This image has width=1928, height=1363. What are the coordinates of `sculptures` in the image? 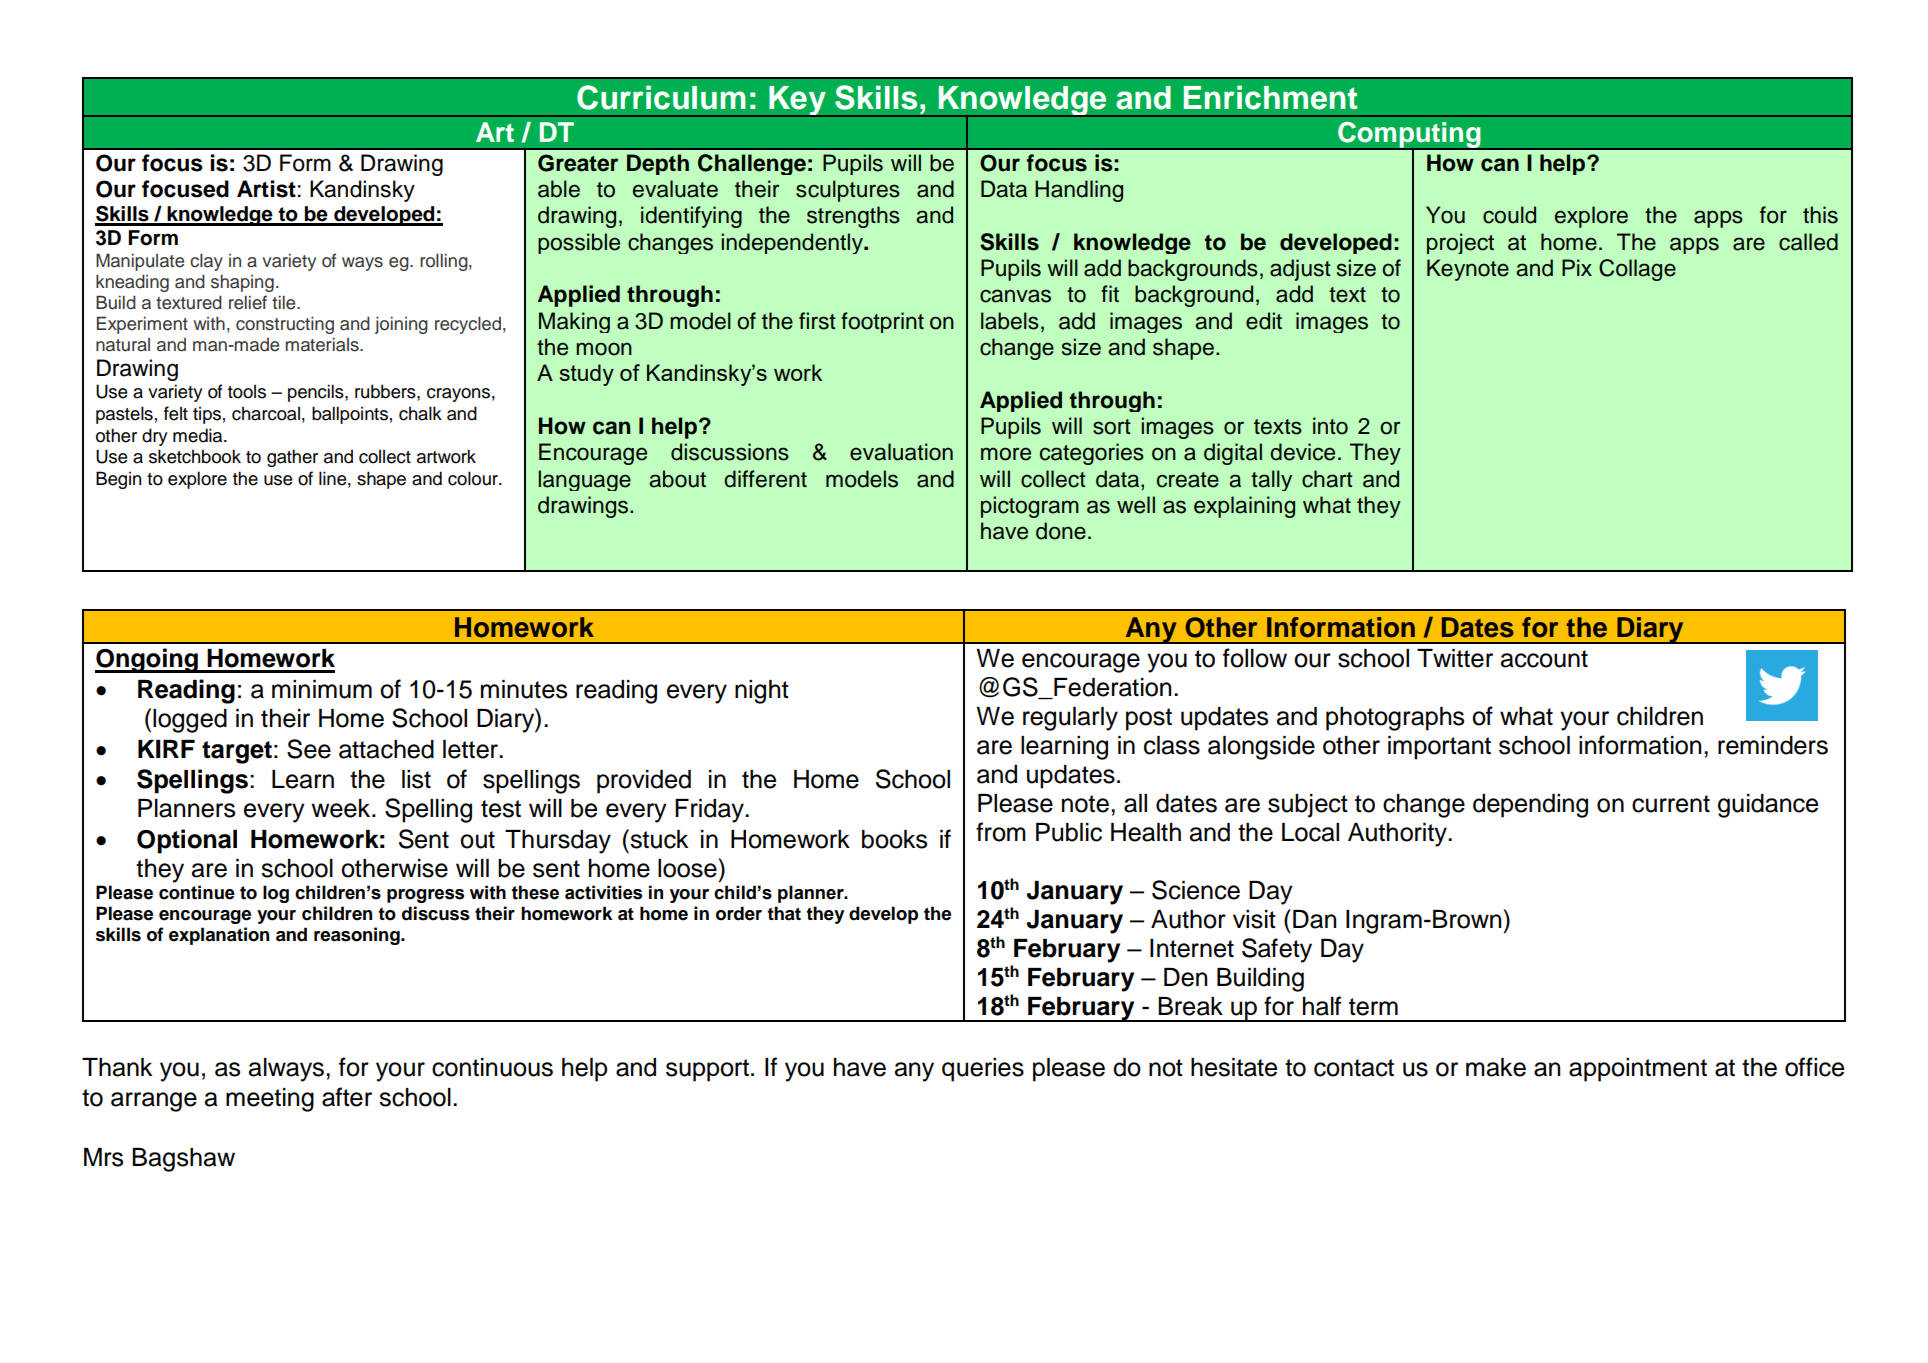 It's located at (848, 191).
